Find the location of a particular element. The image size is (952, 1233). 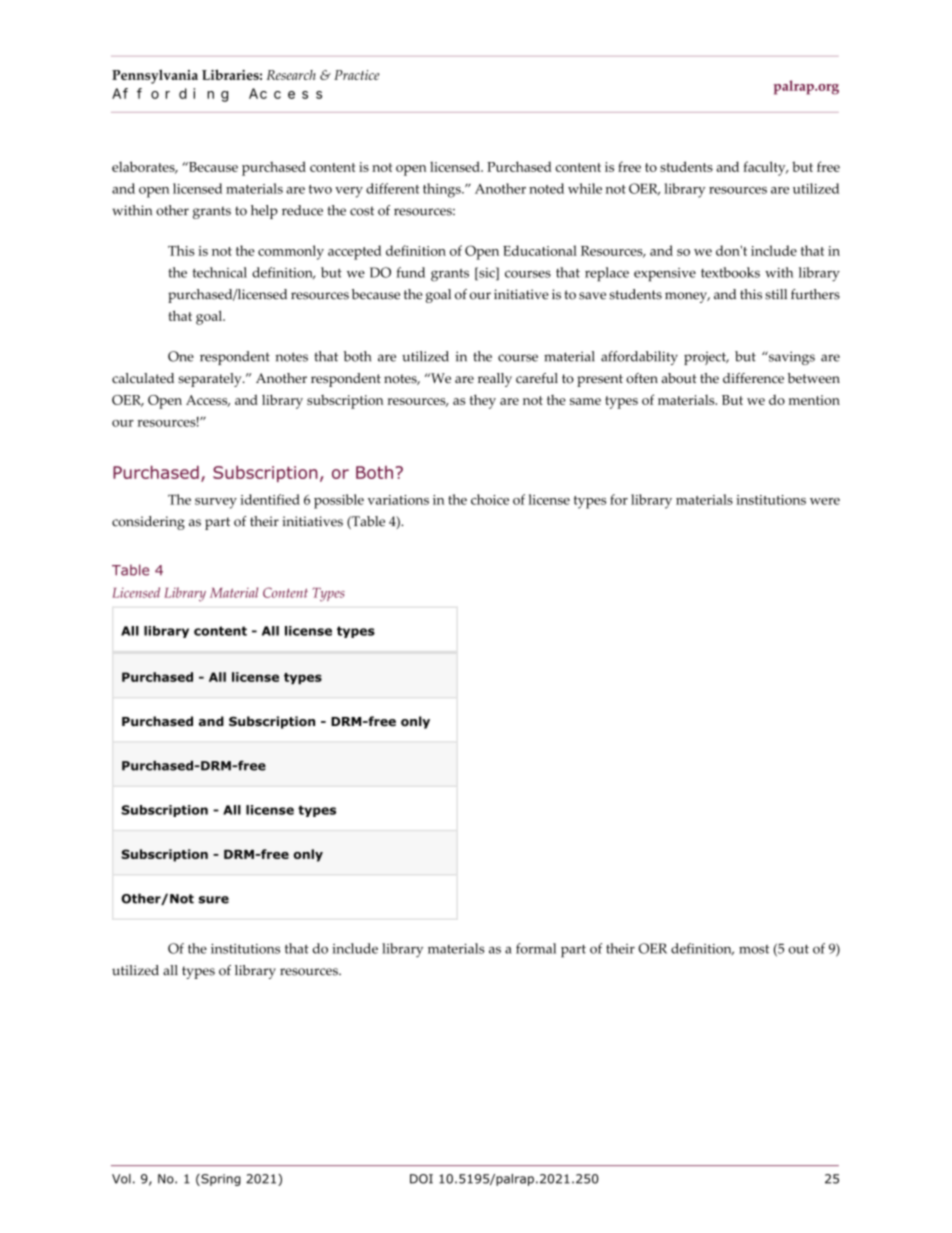

DOI is located at coordinates (421, 1179).
